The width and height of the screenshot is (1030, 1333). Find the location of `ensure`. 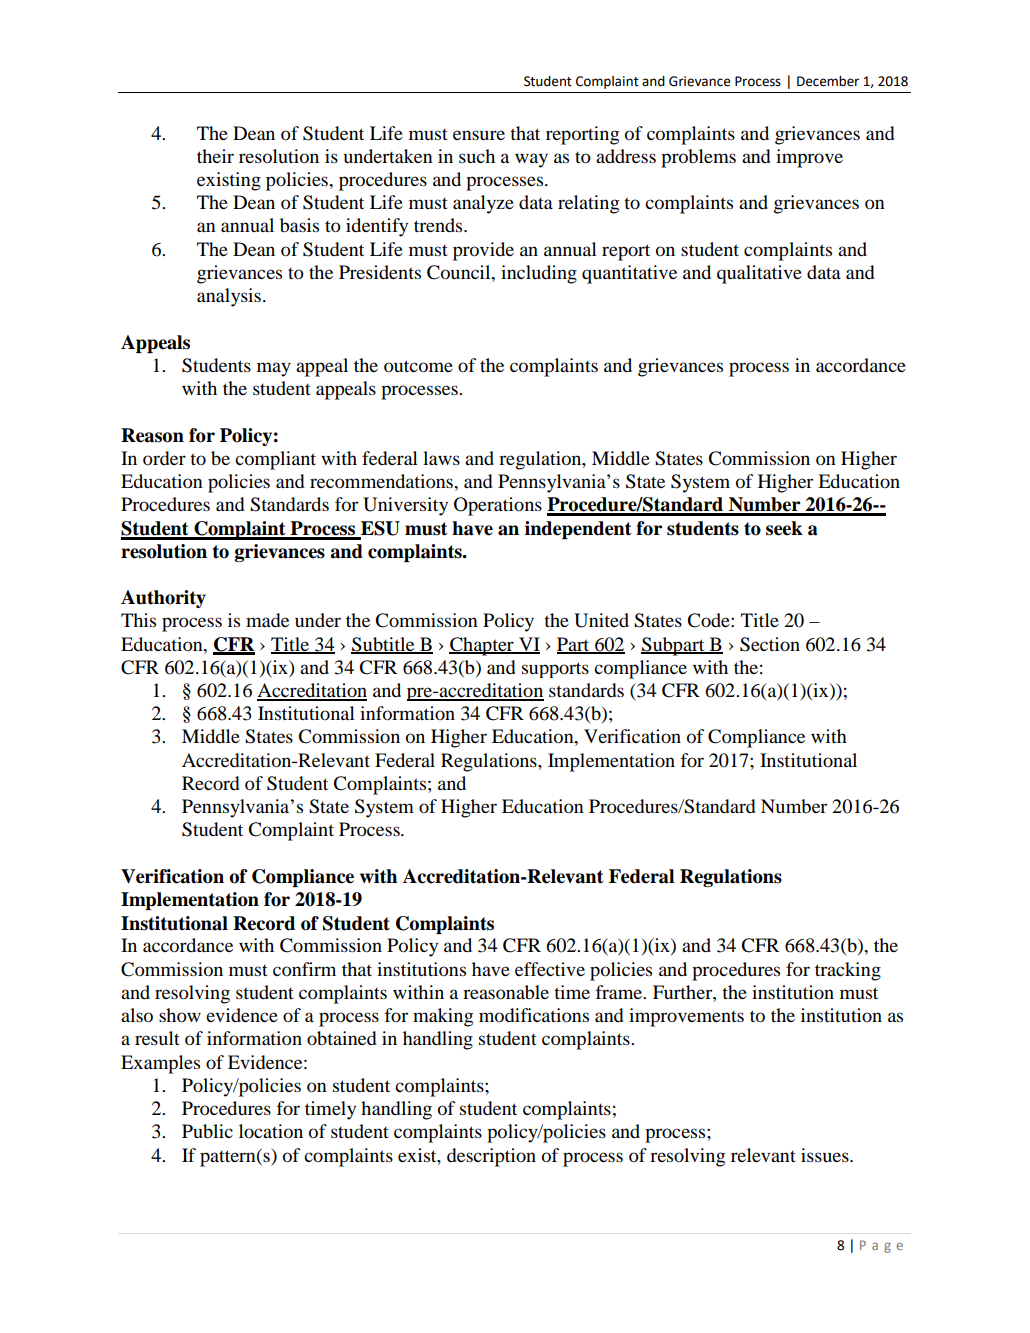

ensure is located at coordinates (479, 135).
